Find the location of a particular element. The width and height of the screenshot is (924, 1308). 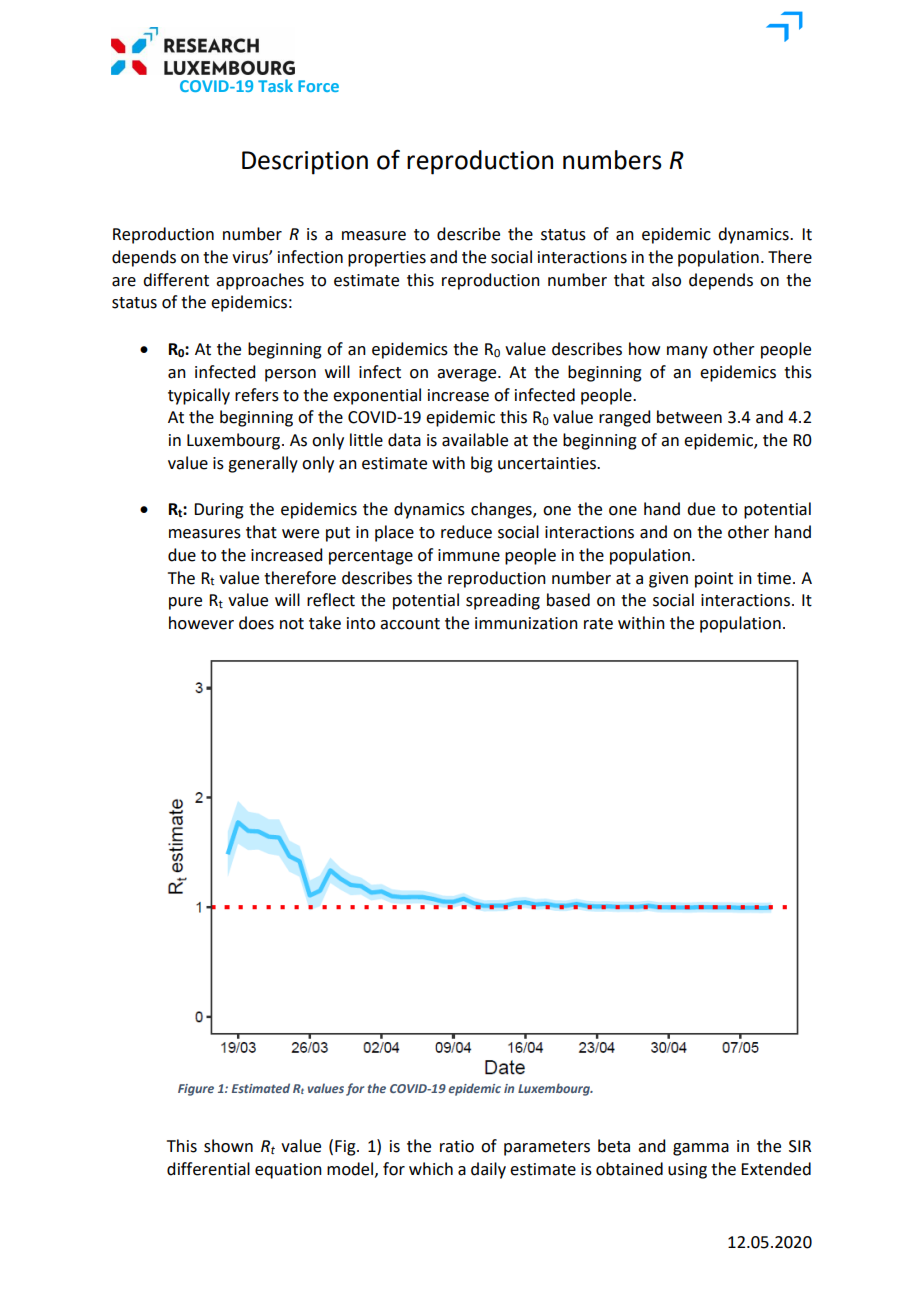

shown is located at coordinates (228, 1146).
